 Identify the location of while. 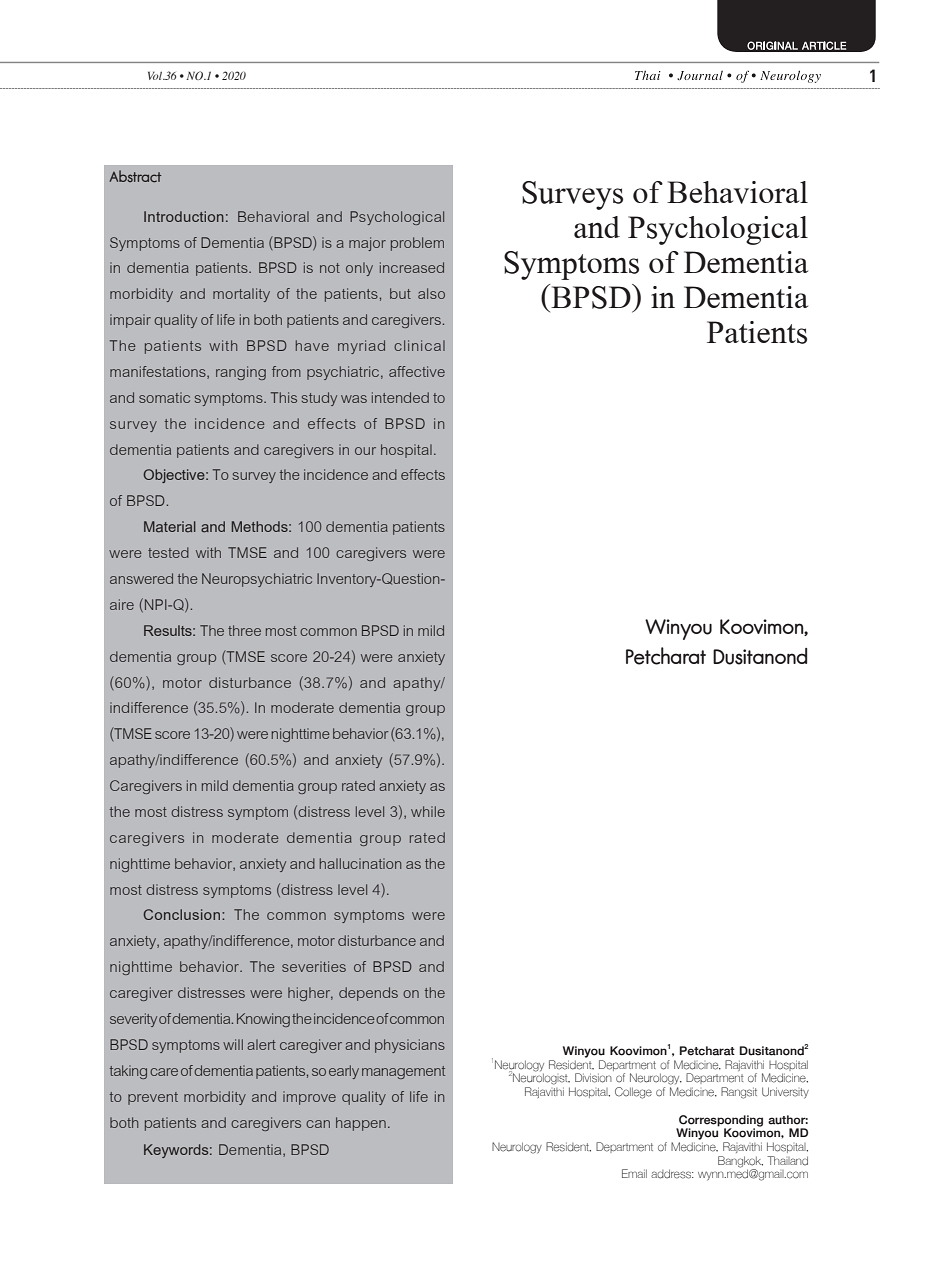
(428, 811).
